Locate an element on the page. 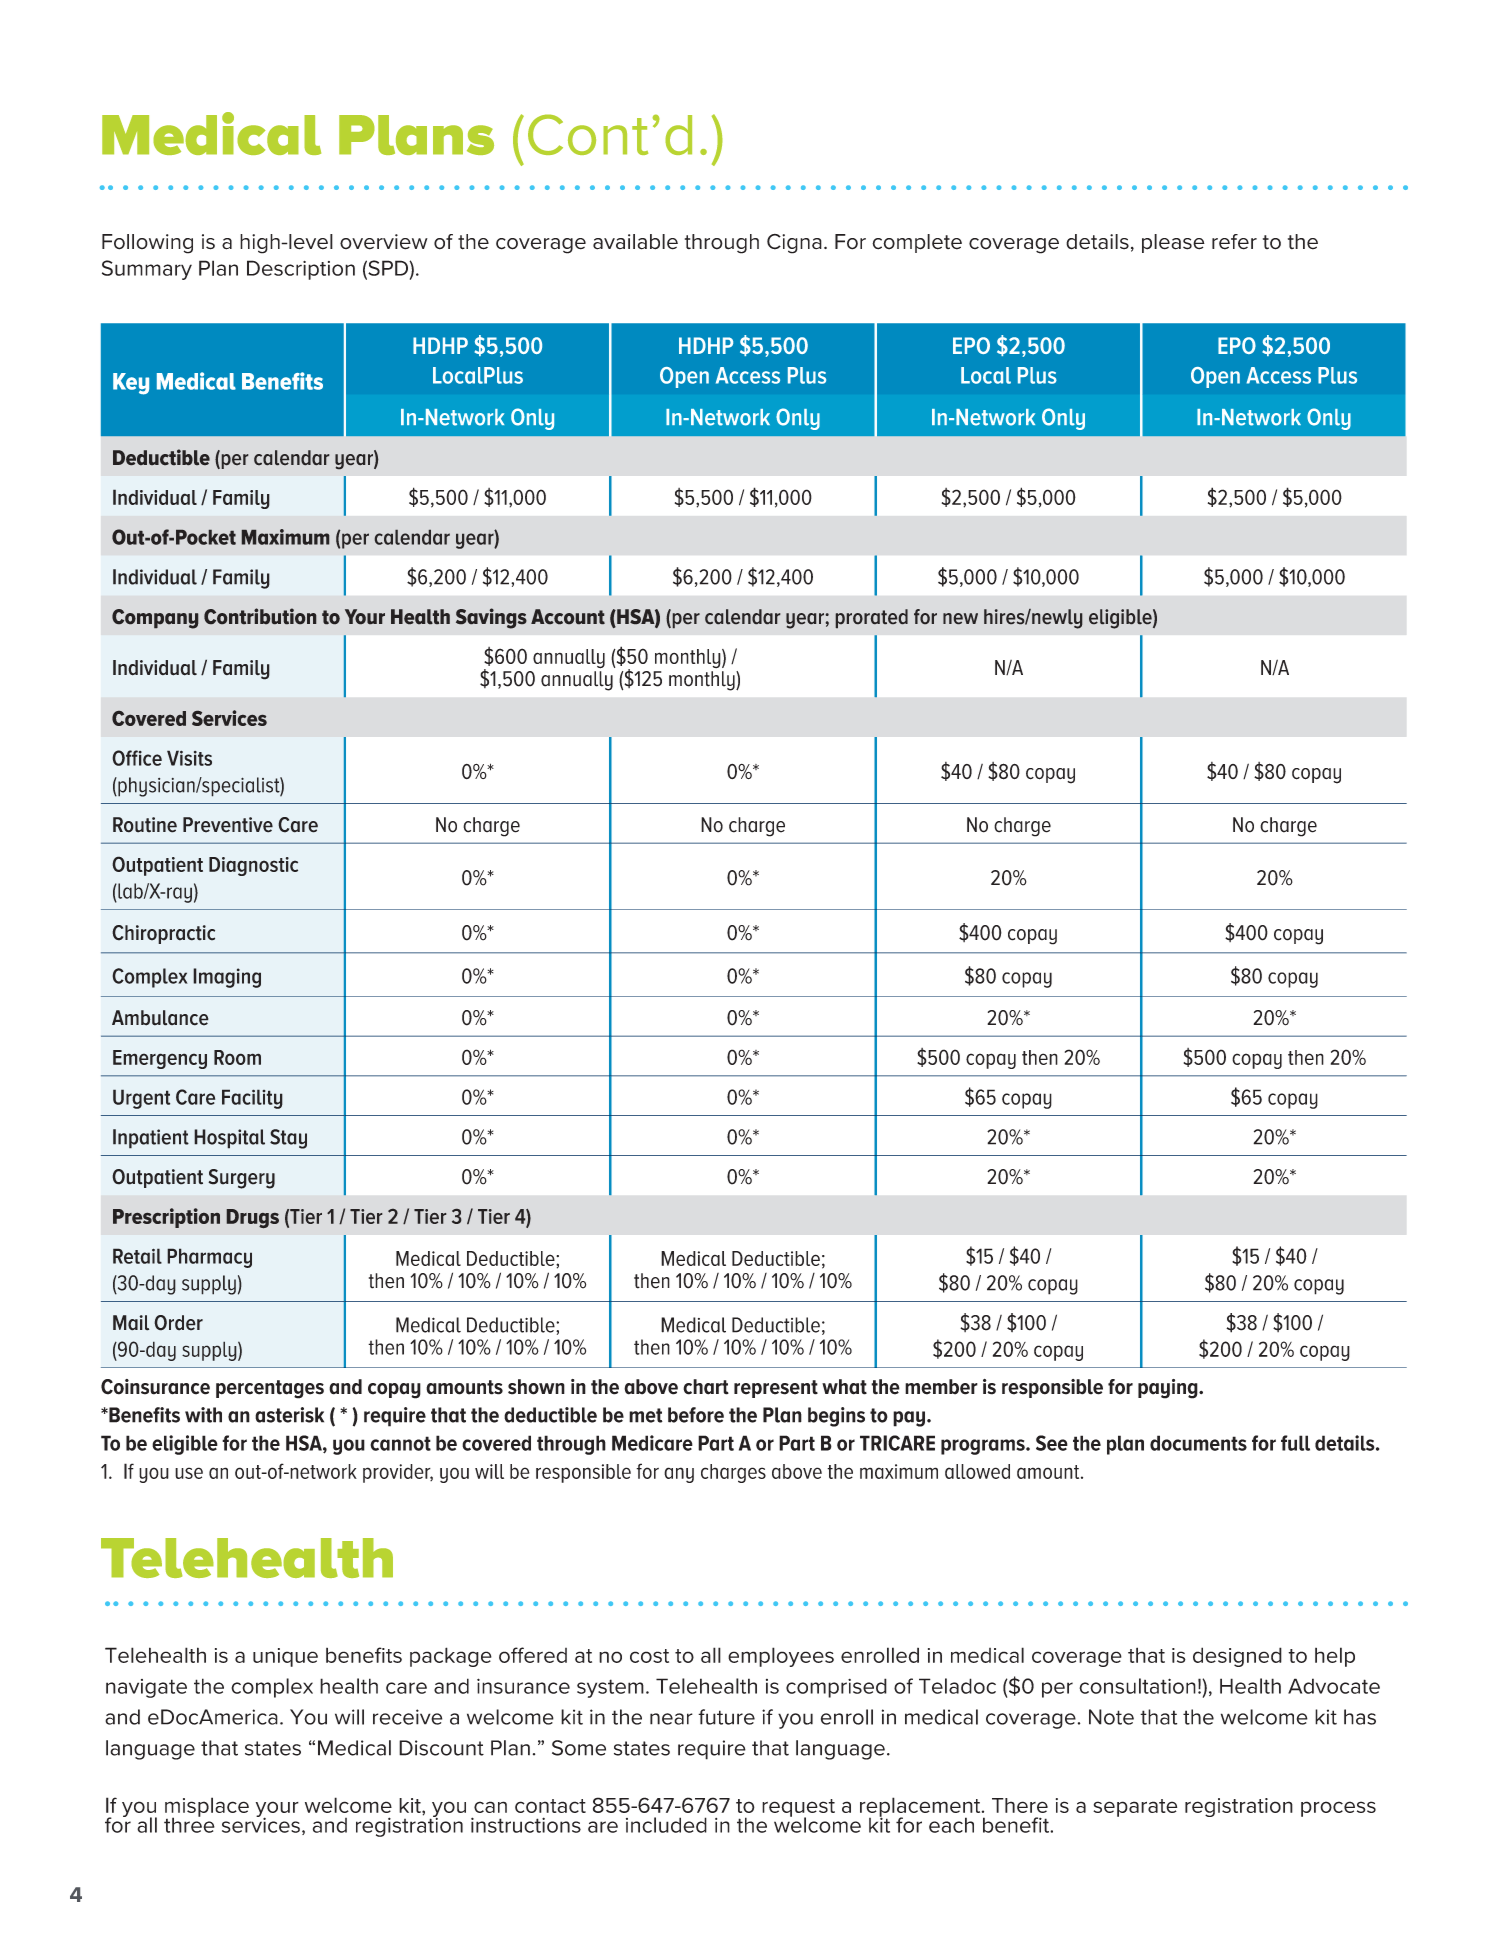 This document has width=1511, height=1955. Cigna is located at coordinates (794, 244).
